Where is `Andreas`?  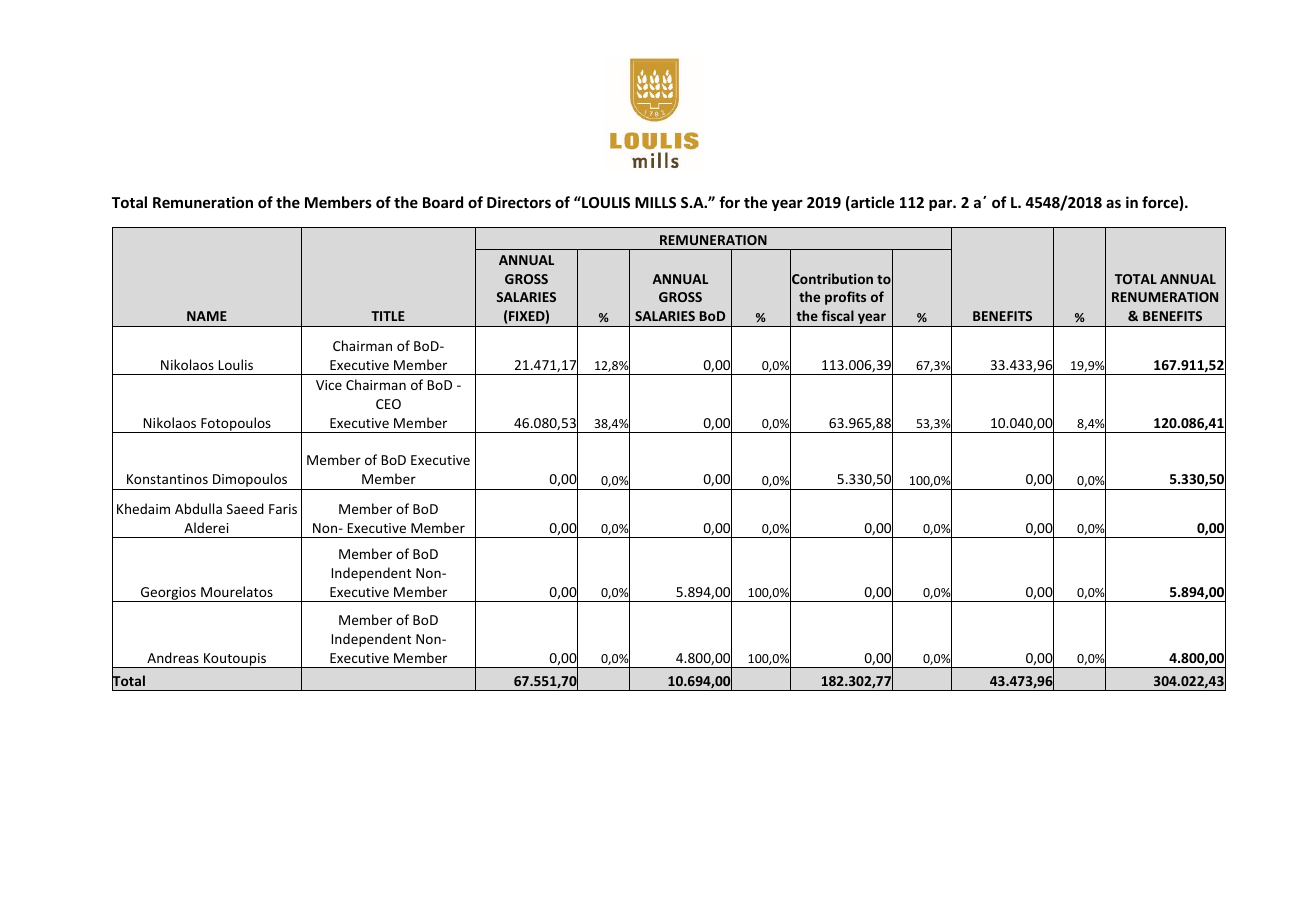
Andreas is located at coordinates (173, 657).
